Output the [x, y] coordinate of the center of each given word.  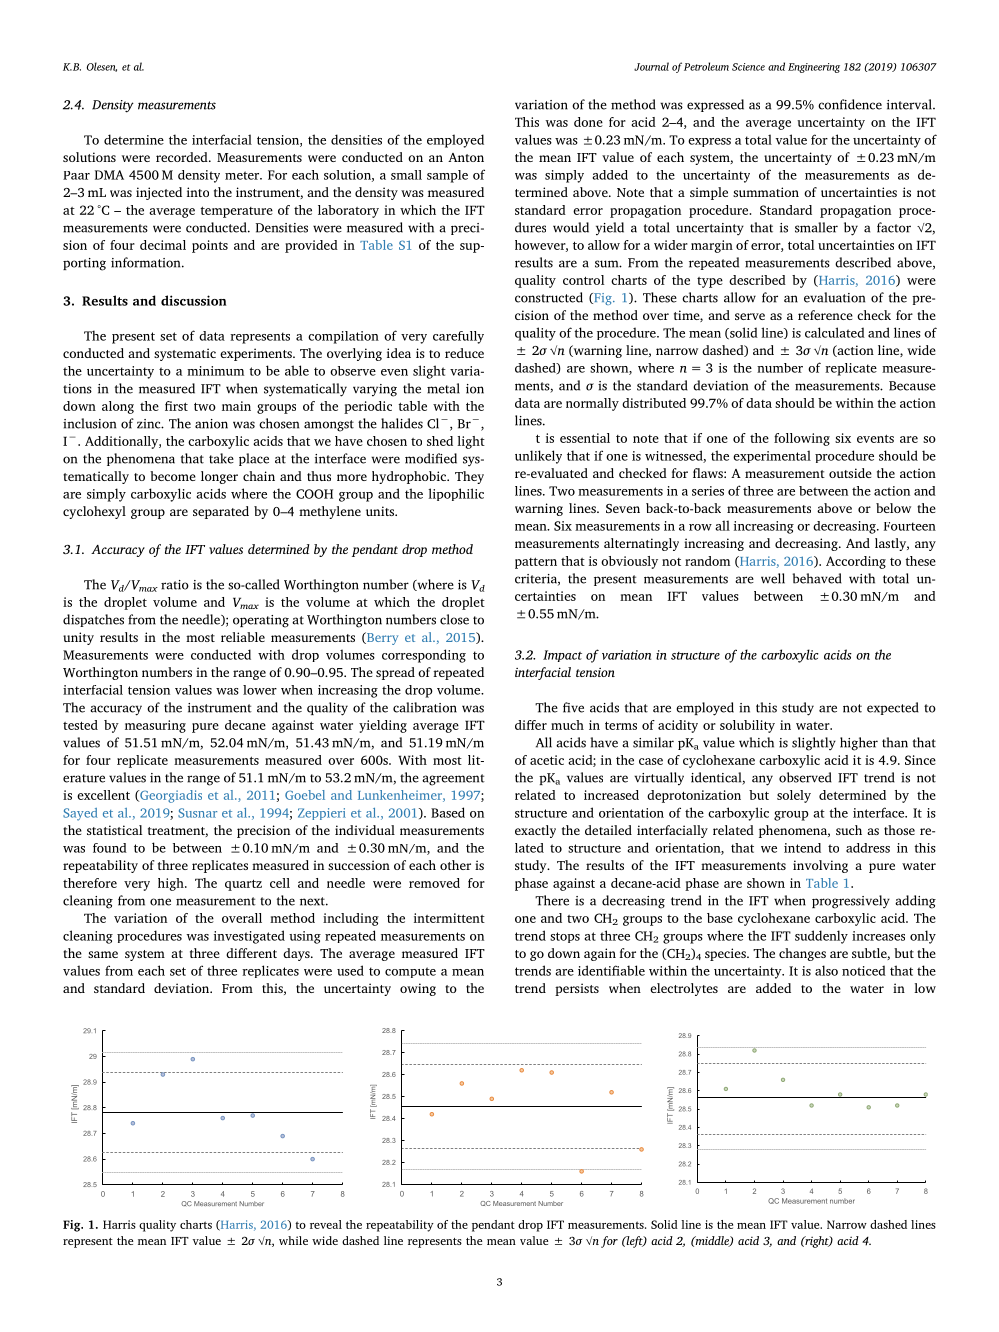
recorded [183, 157]
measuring [155, 726]
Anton [466, 157]
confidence [850, 104]
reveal [326, 1224]
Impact [562, 656]
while [293, 1240]
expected [893, 708]
